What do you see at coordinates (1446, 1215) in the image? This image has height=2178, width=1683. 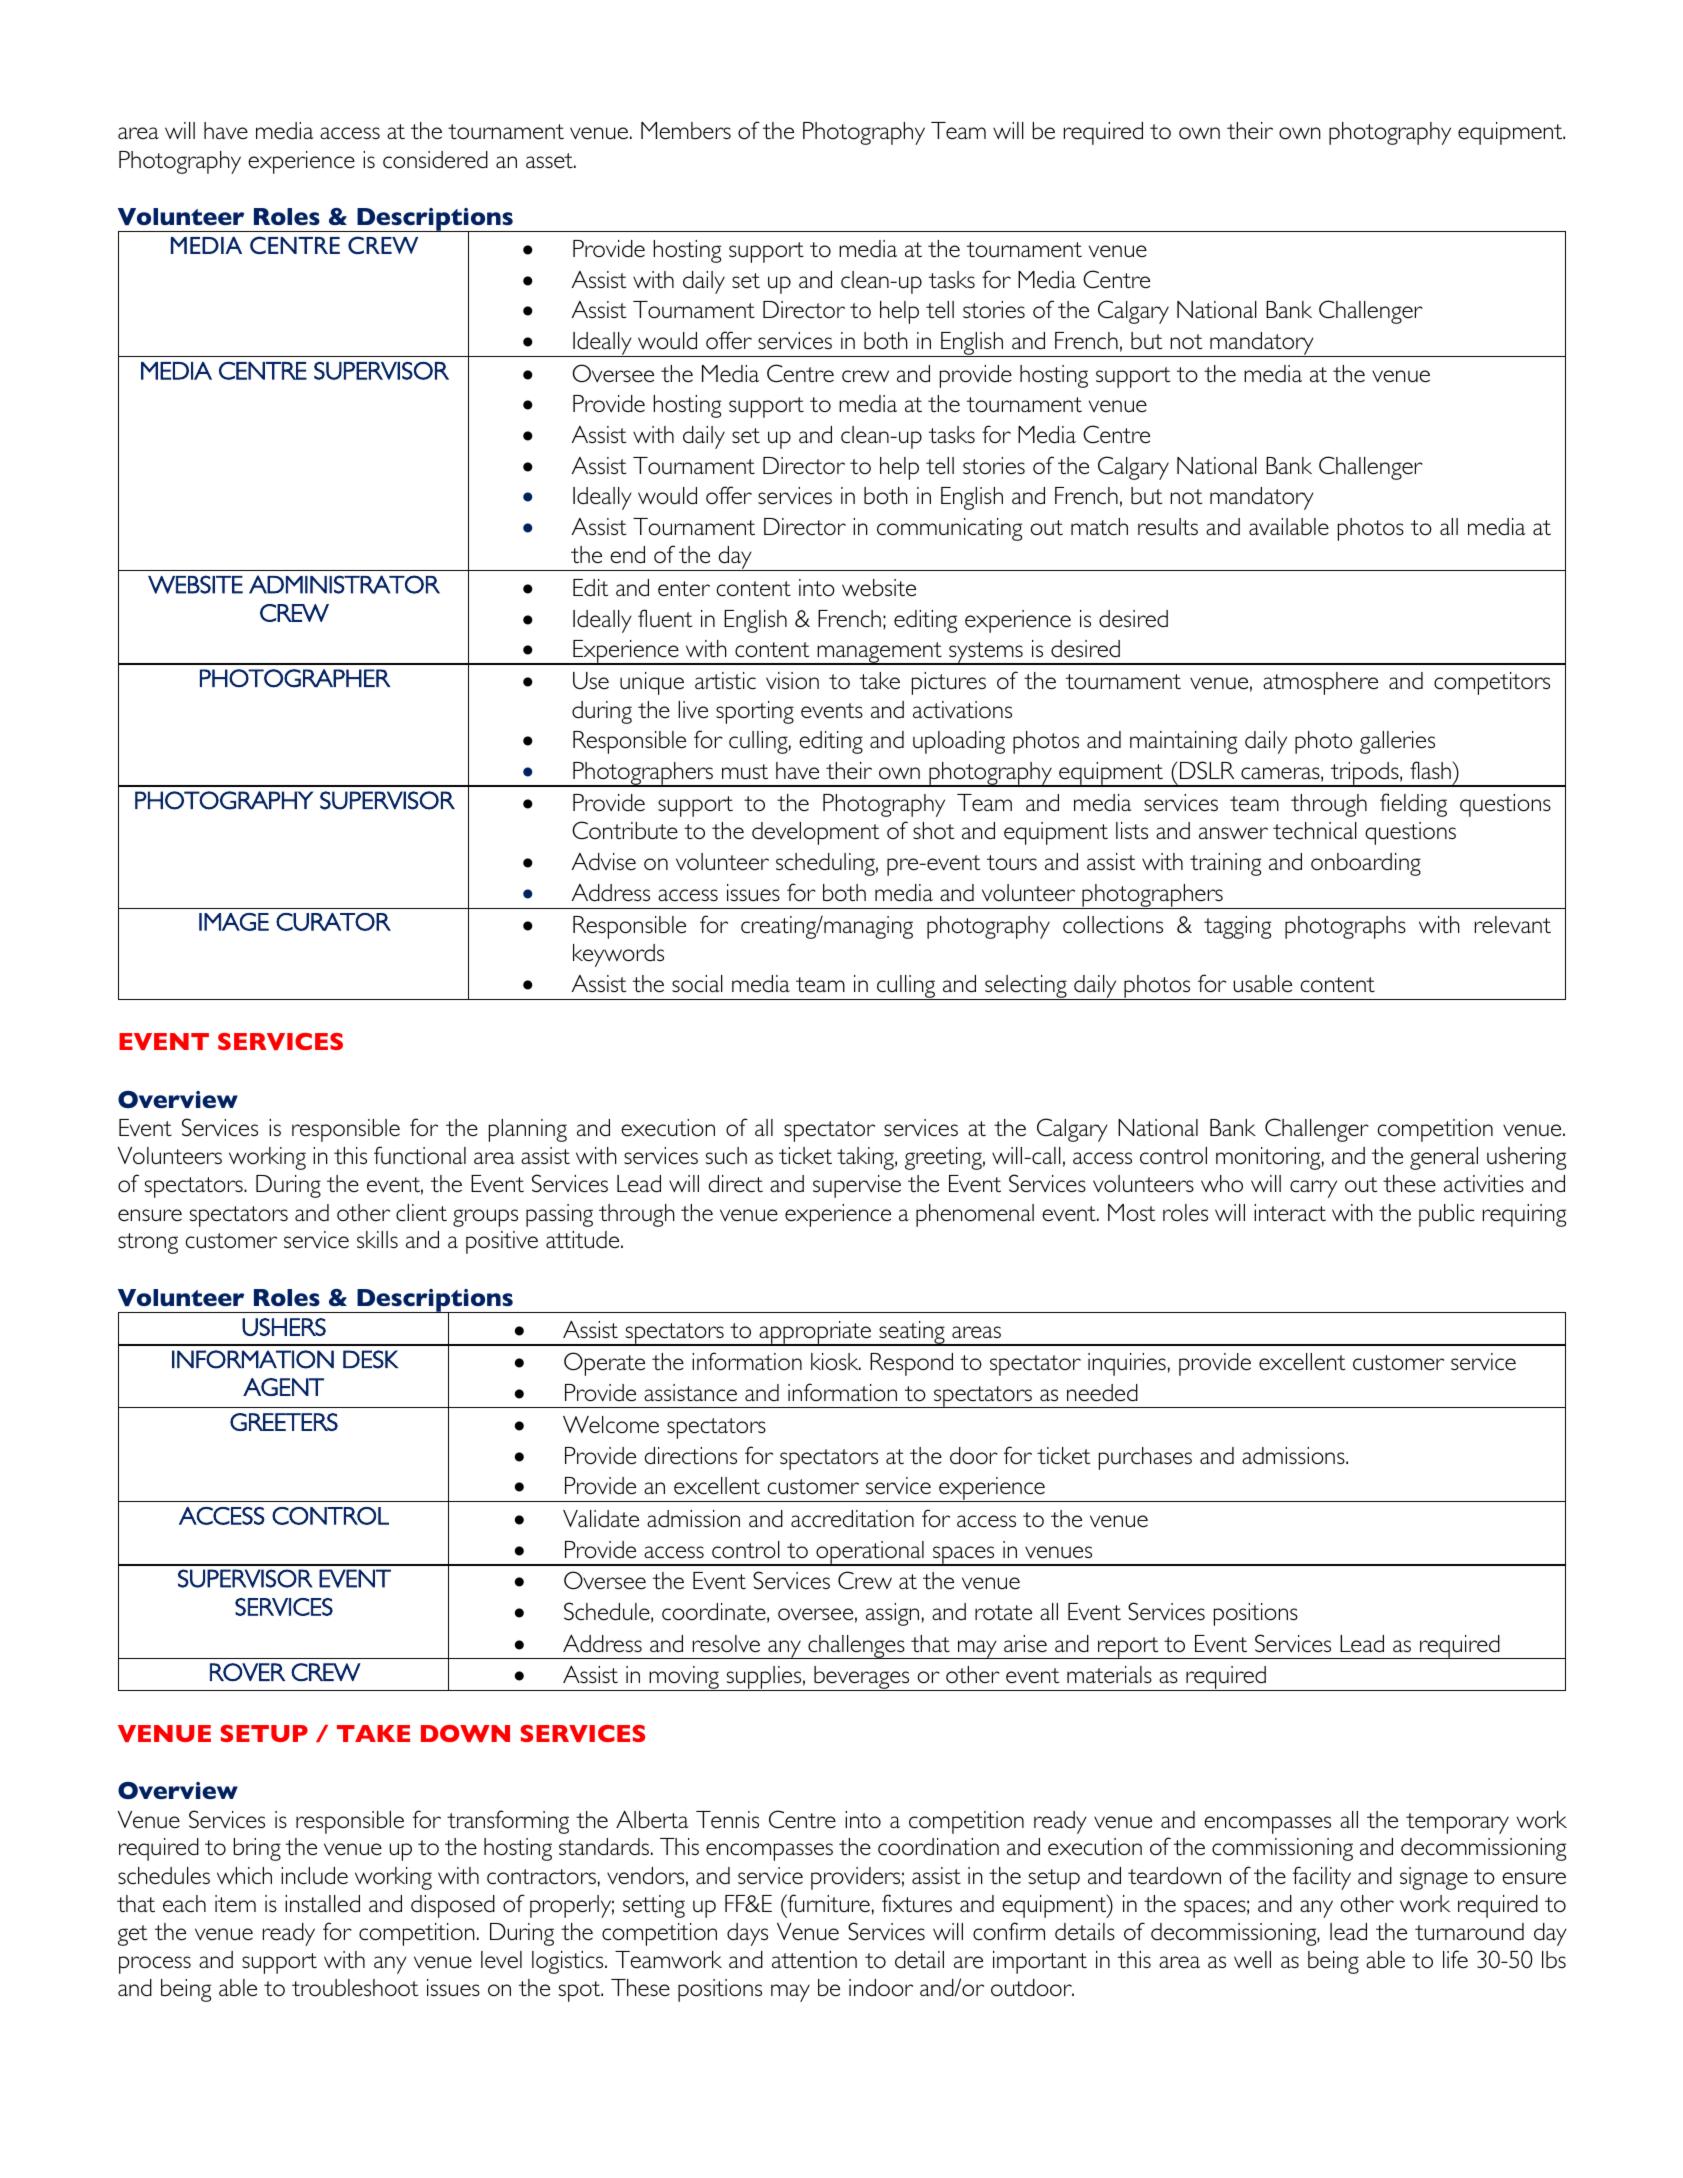 I see `public` at bounding box center [1446, 1215].
